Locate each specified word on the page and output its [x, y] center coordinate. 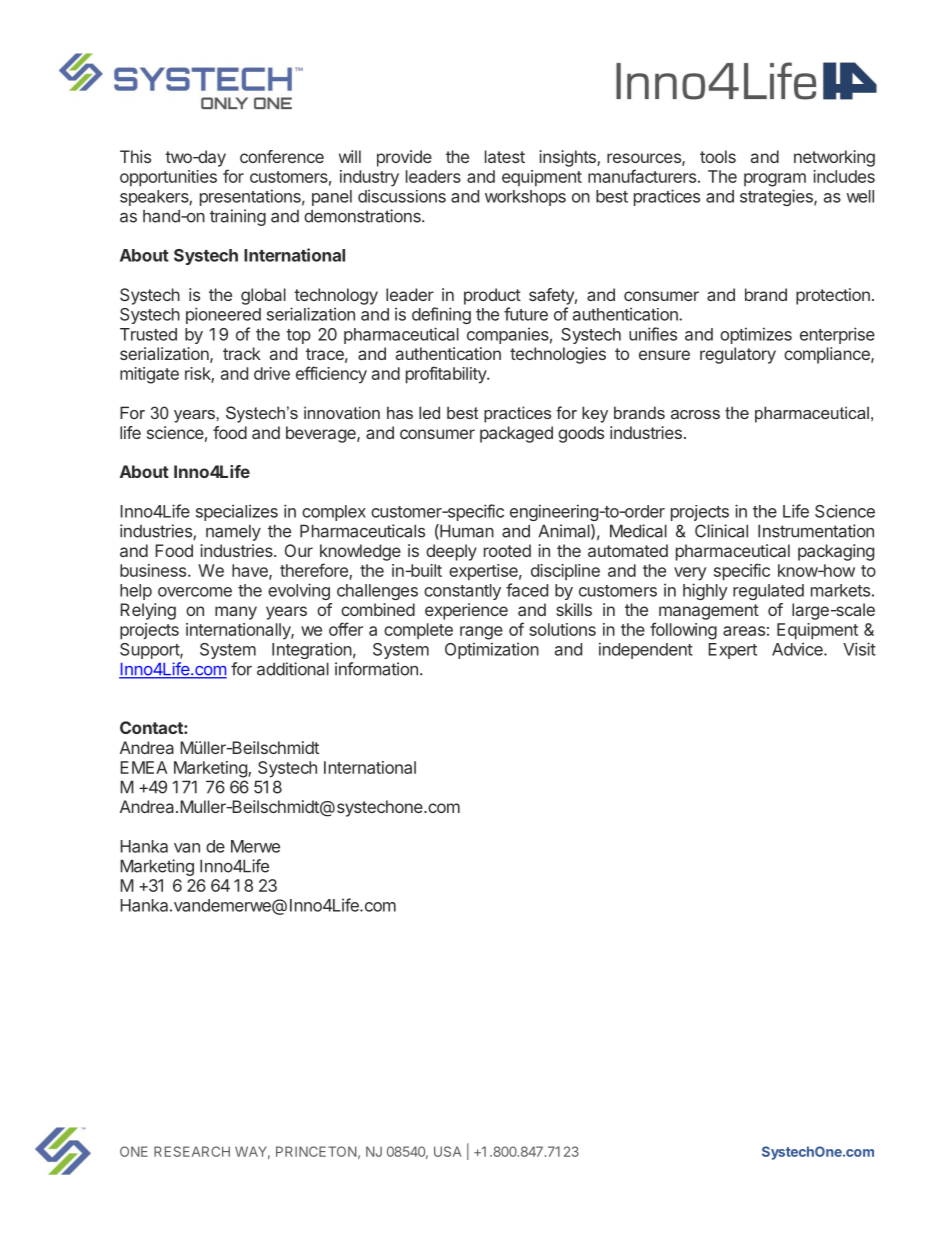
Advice [798, 649]
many [236, 613]
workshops [525, 198]
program [775, 180]
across [695, 414]
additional [293, 669]
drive [272, 373]
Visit [859, 649]
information [376, 669]
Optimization [492, 650]
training [238, 217]
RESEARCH [192, 1151]
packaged [516, 434]
